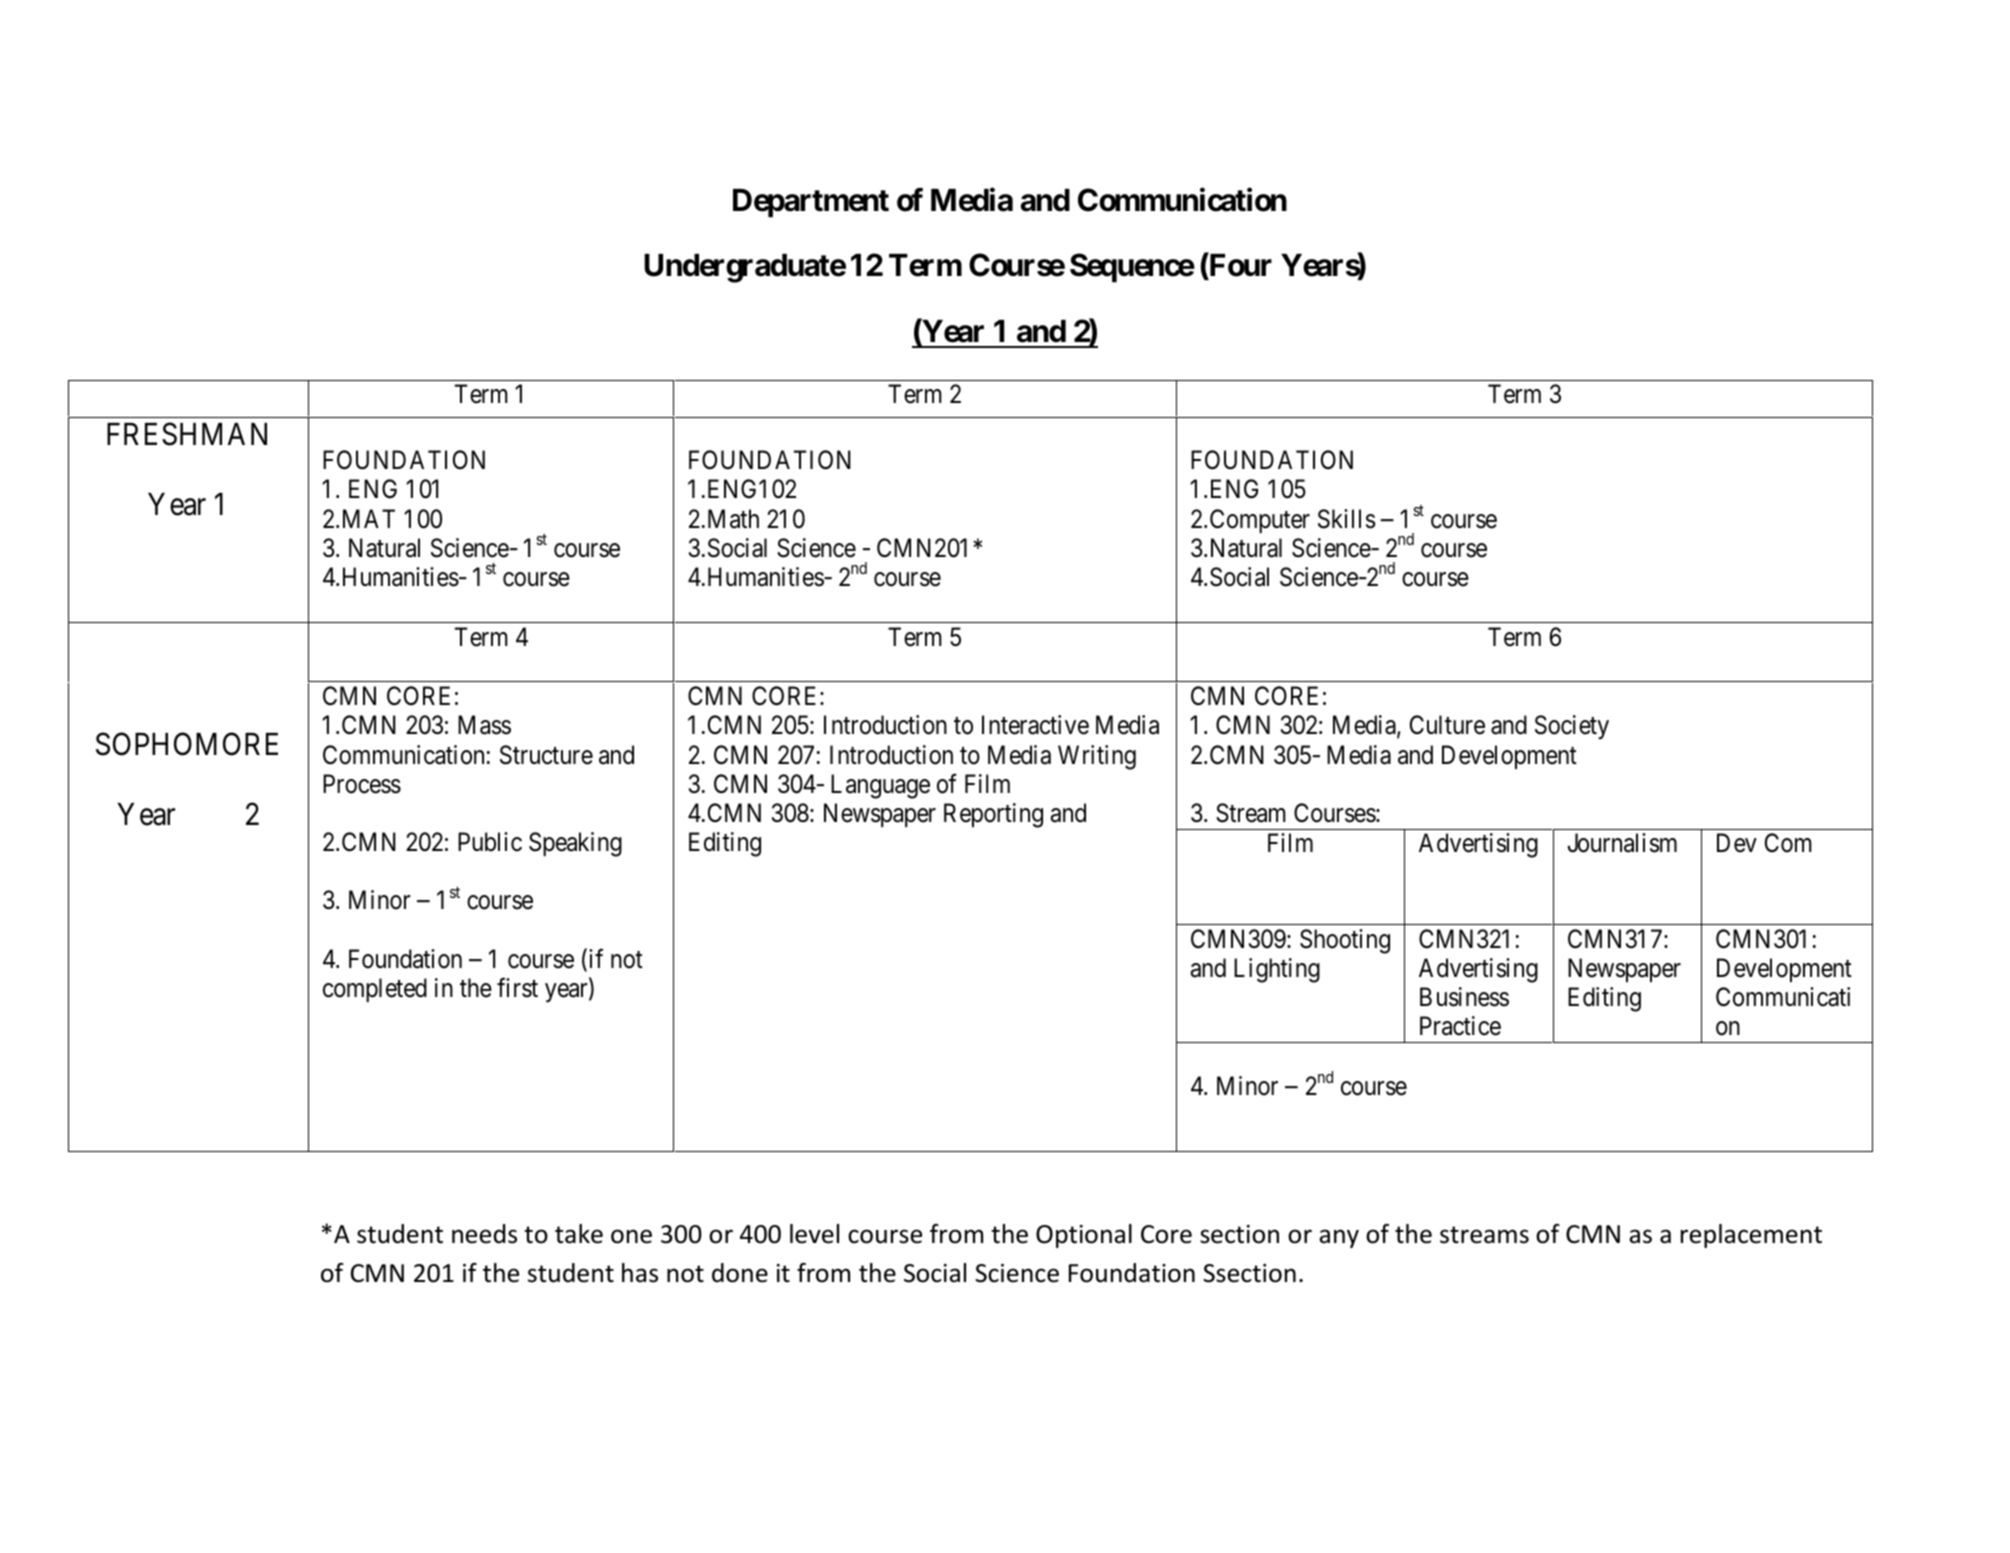 This image has height=1553, width=2010. I want to click on Society, so click(1572, 727).
